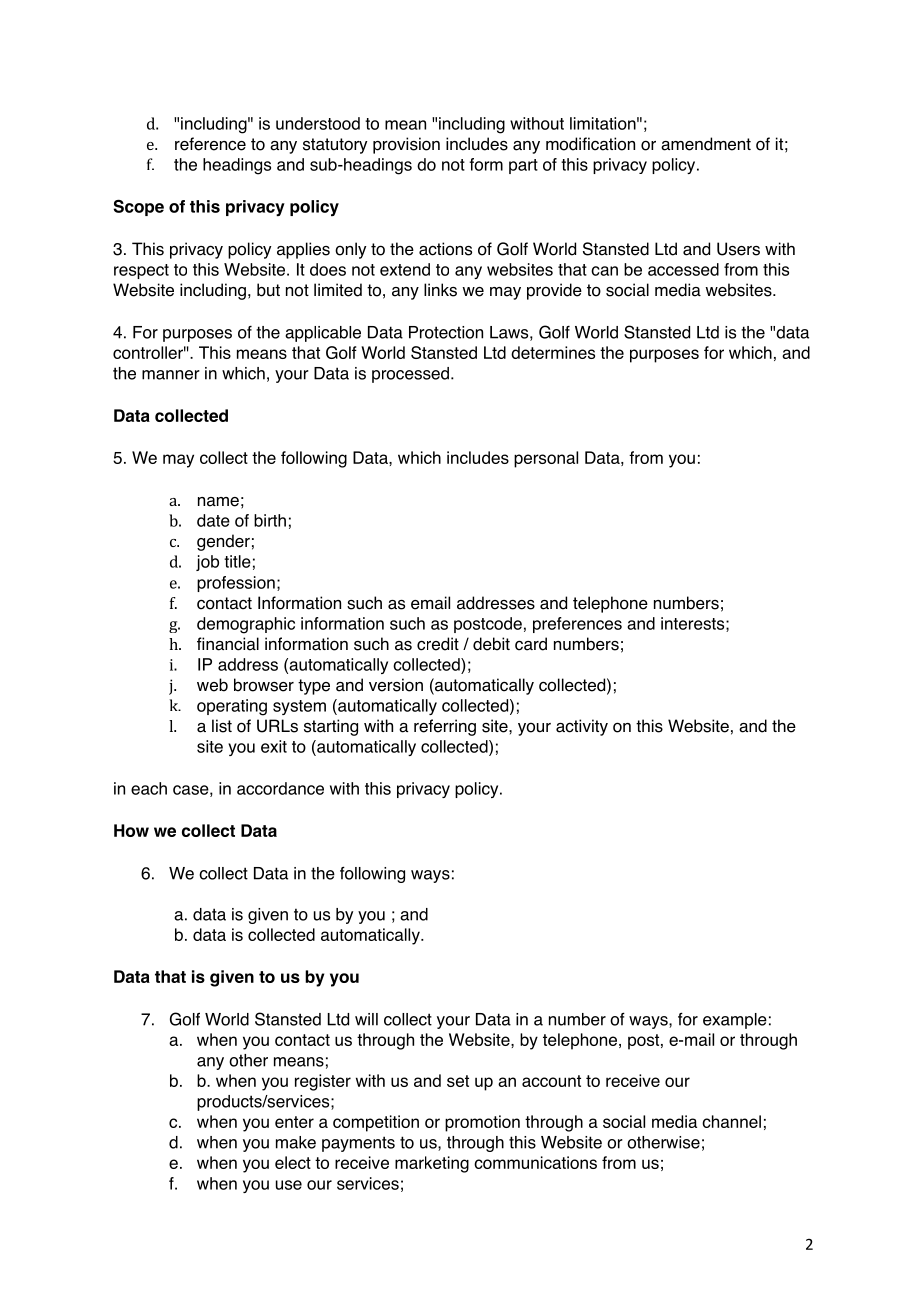 The width and height of the screenshot is (924, 1308). What do you see at coordinates (731, 1121) in the screenshot?
I see `channel` at bounding box center [731, 1121].
